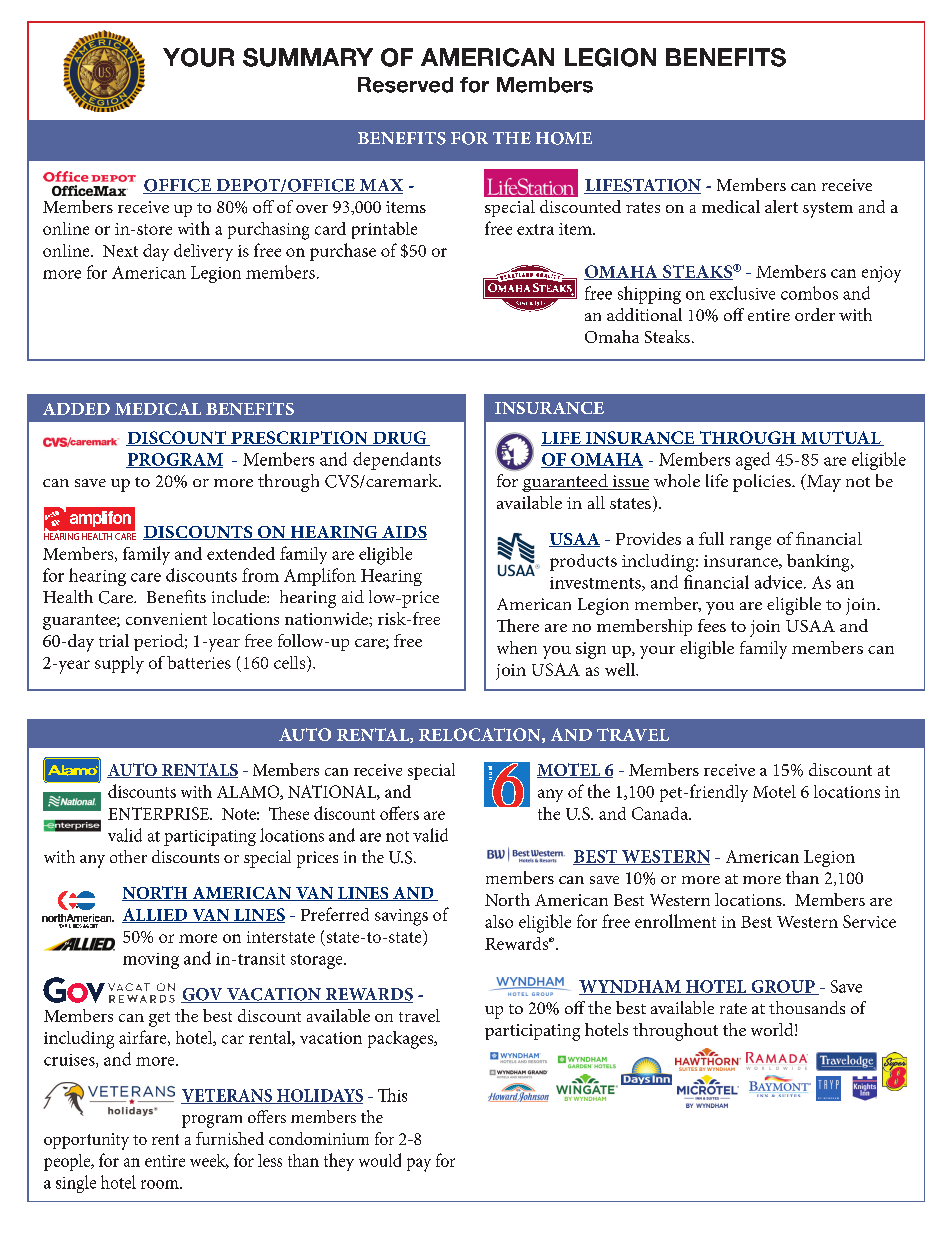 Image resolution: width=952 pixels, height=1233 pixels. What do you see at coordinates (400, 438) in the document?
I see `DRUG` at bounding box center [400, 438].
